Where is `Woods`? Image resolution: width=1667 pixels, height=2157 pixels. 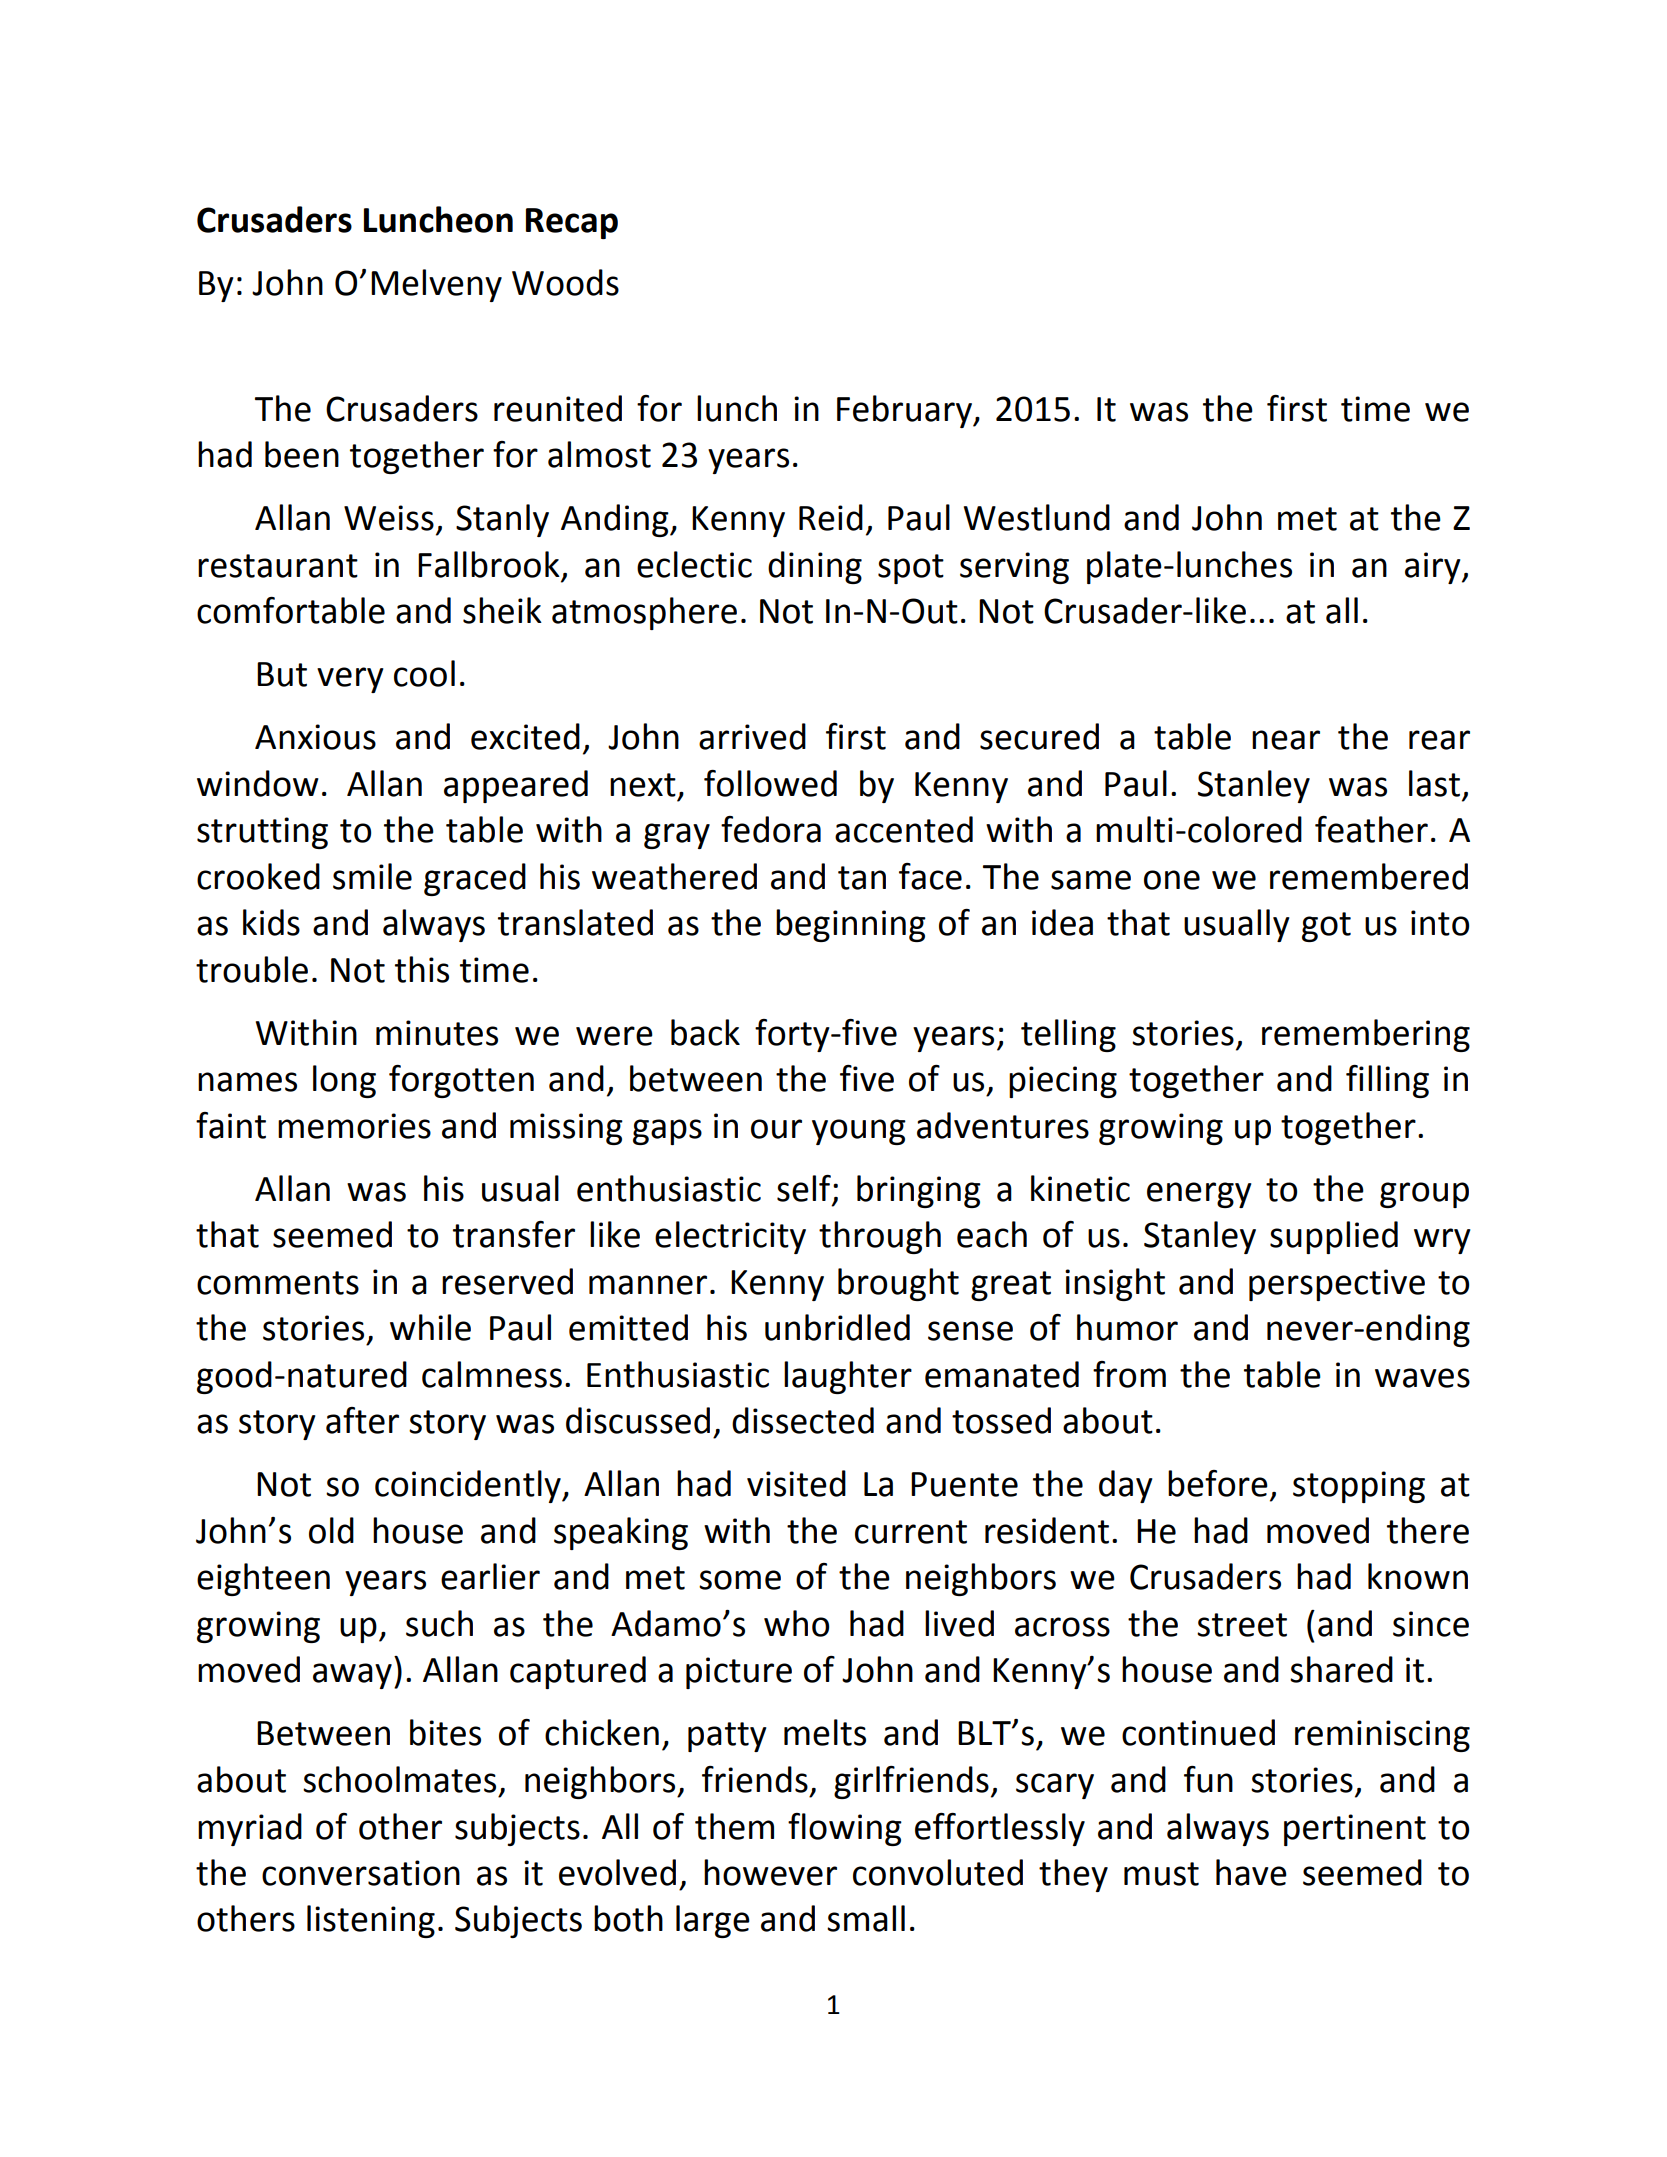
Woods is located at coordinates (565, 282).
